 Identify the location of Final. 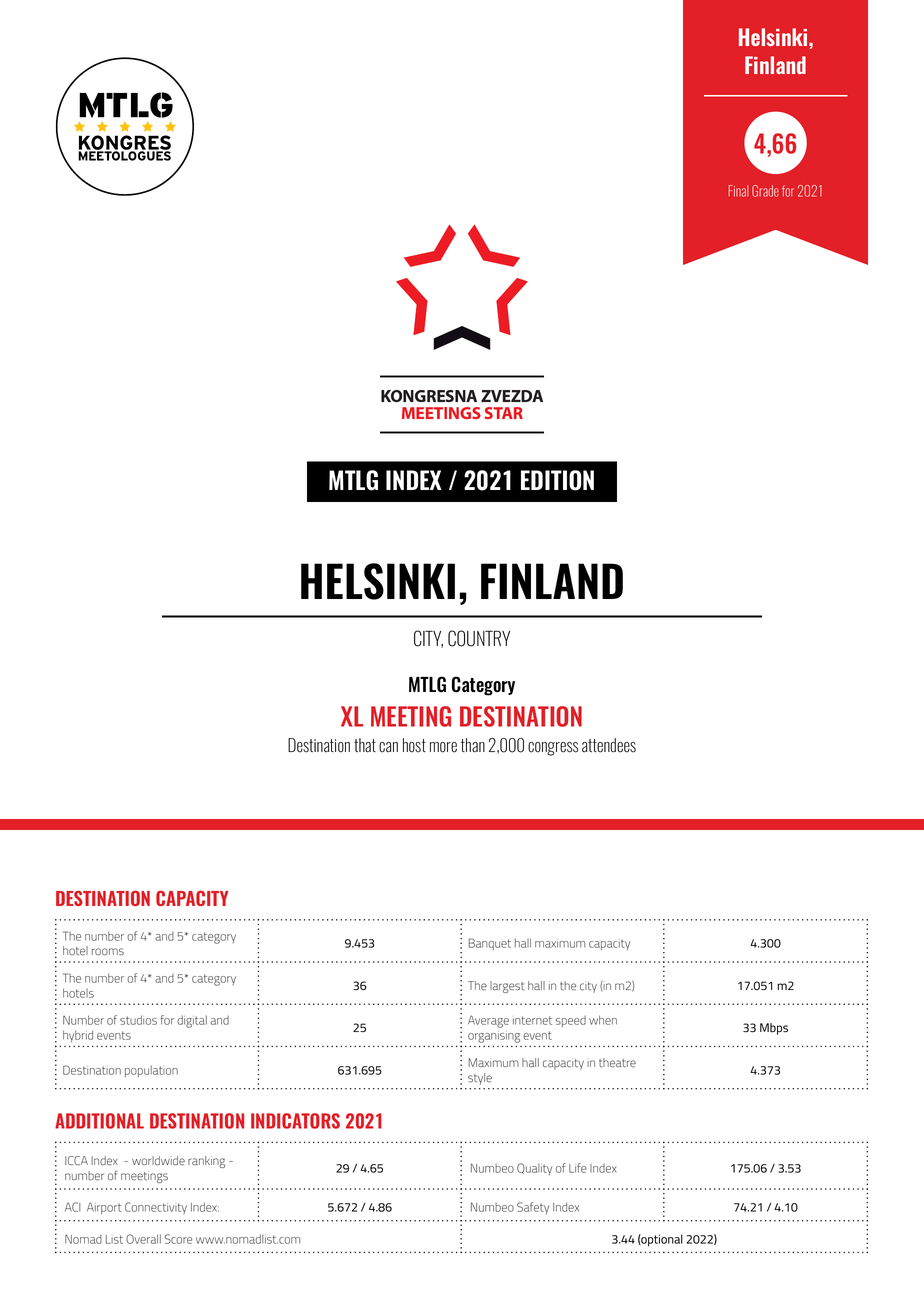
(738, 191).
